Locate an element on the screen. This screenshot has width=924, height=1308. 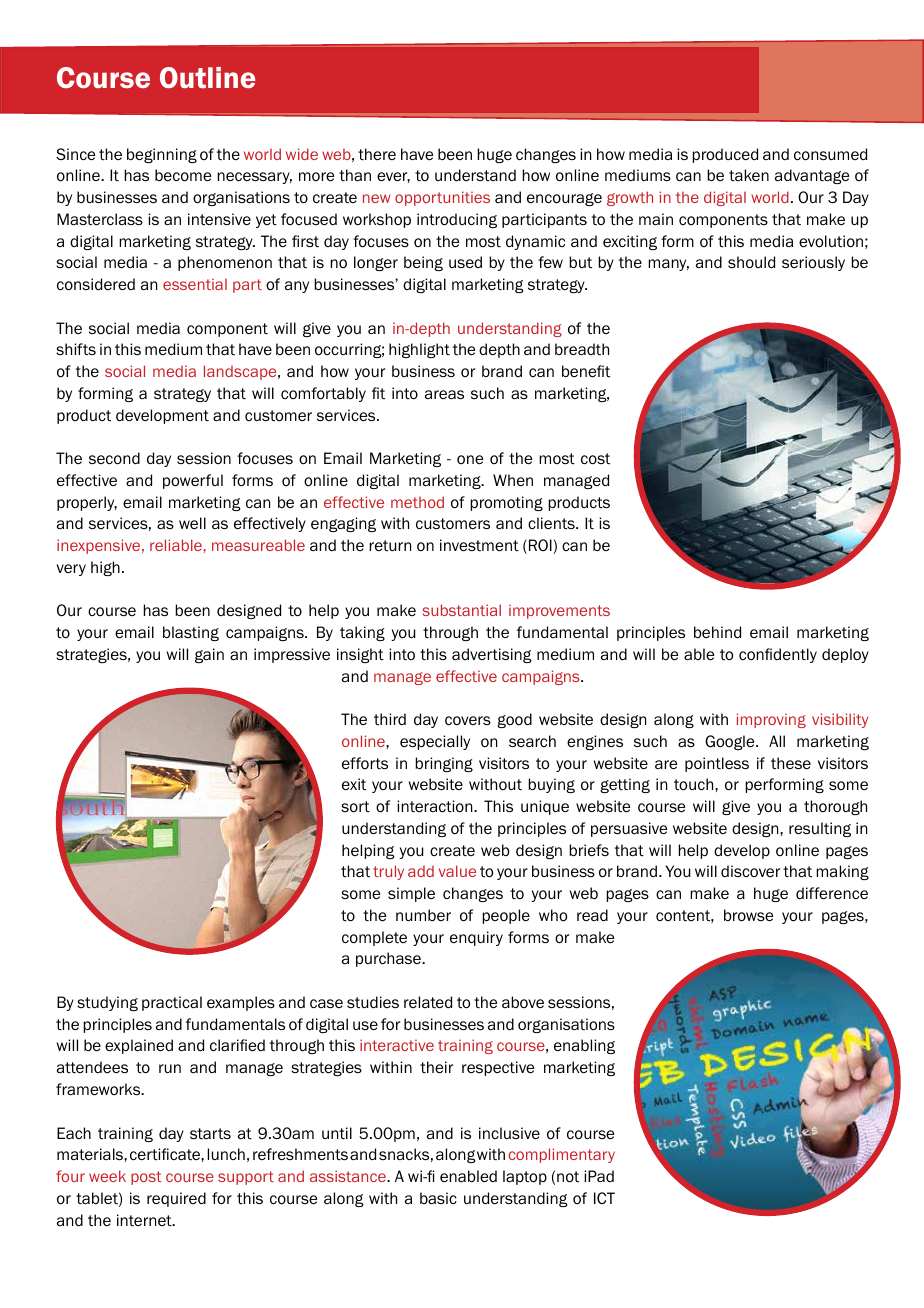
discover is located at coordinates (750, 871).
